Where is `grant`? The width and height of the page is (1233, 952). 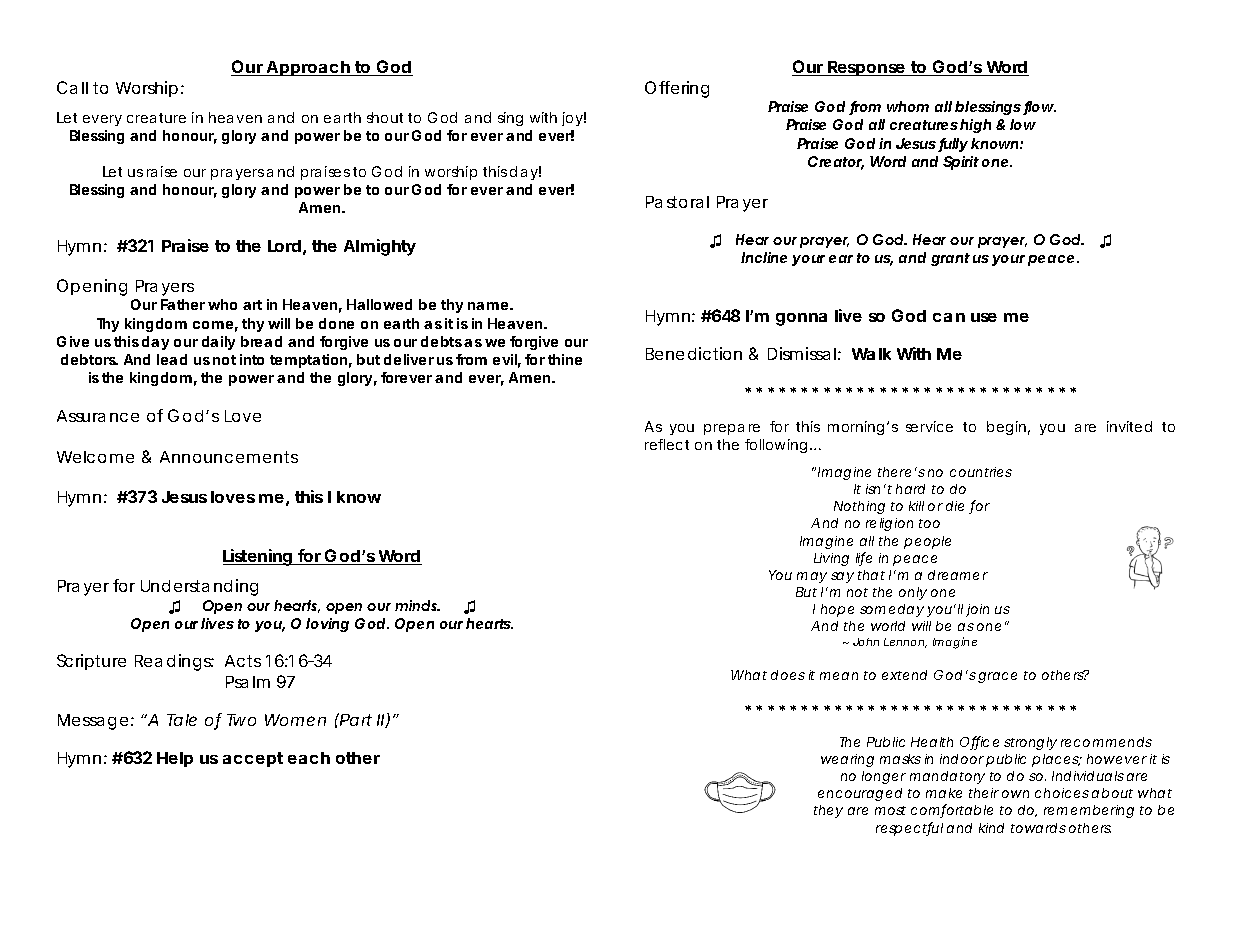 grant is located at coordinates (950, 259).
